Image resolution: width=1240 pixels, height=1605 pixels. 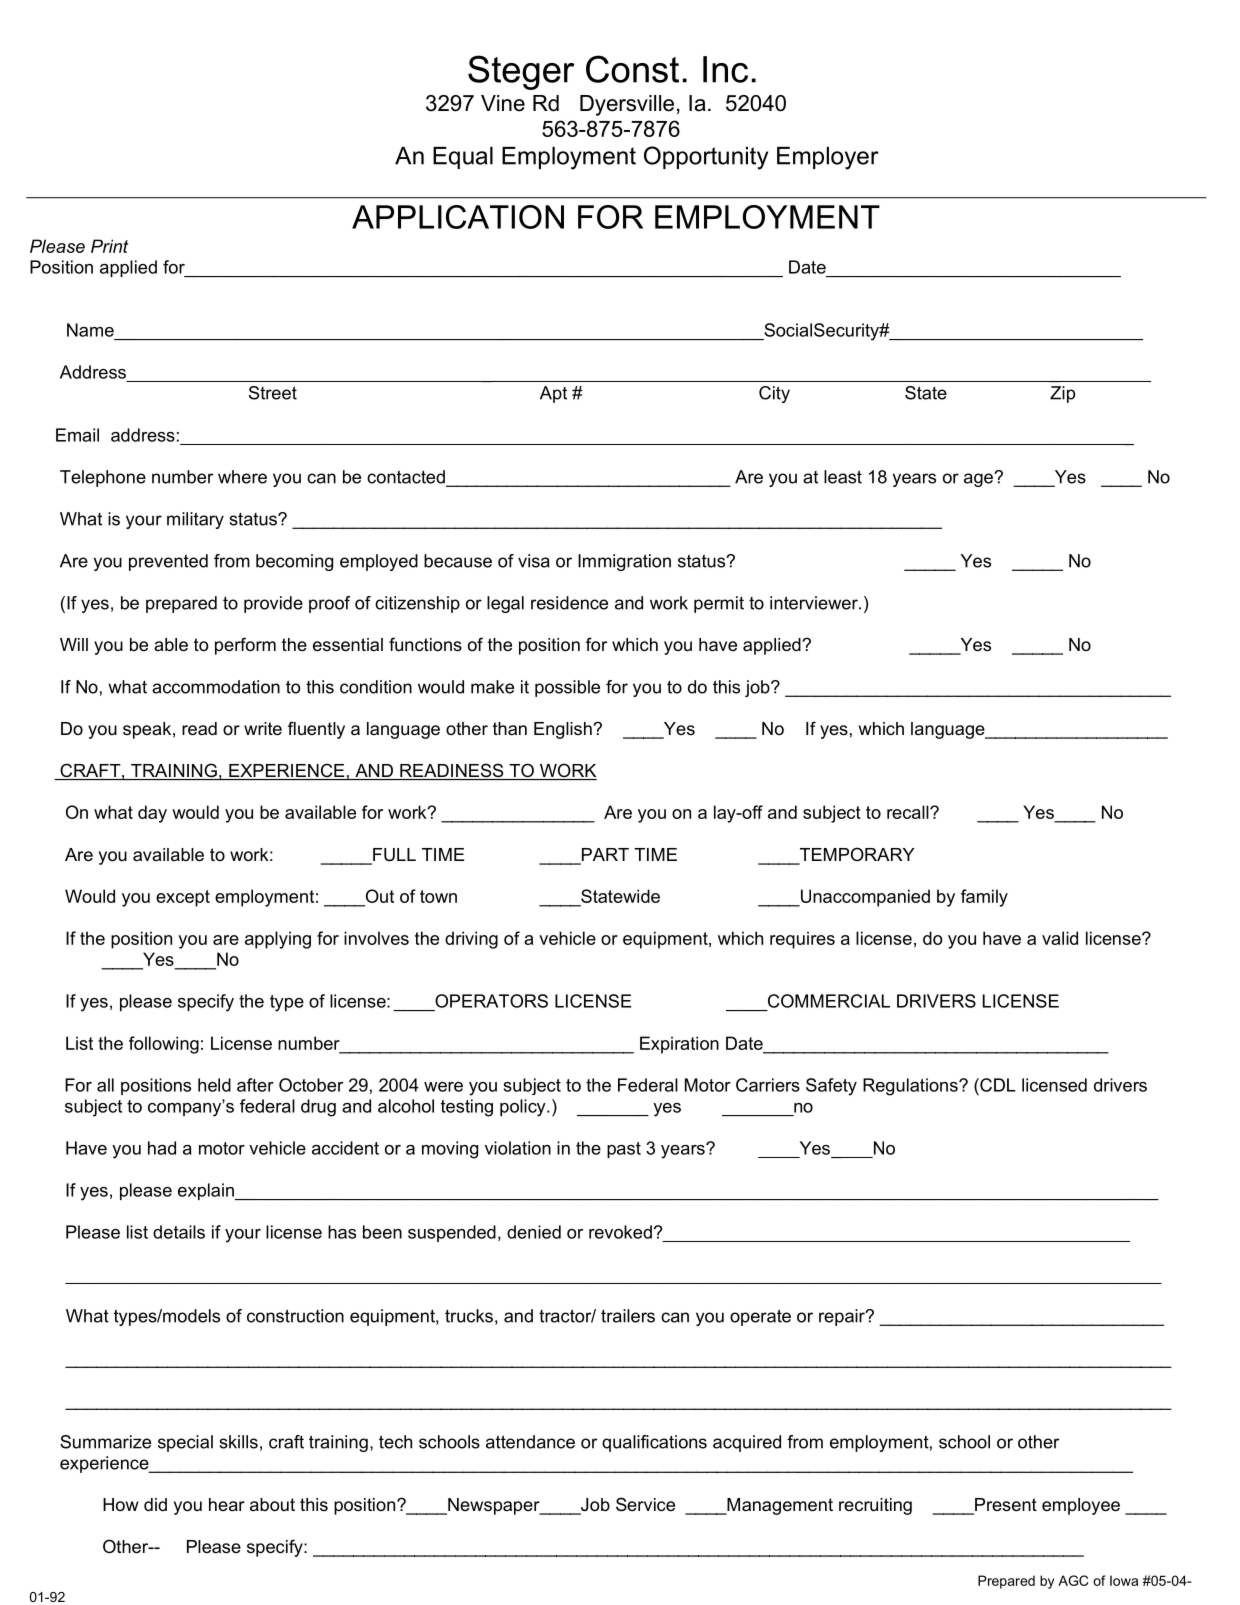 I want to click on employee, so click(x=1081, y=1506).
